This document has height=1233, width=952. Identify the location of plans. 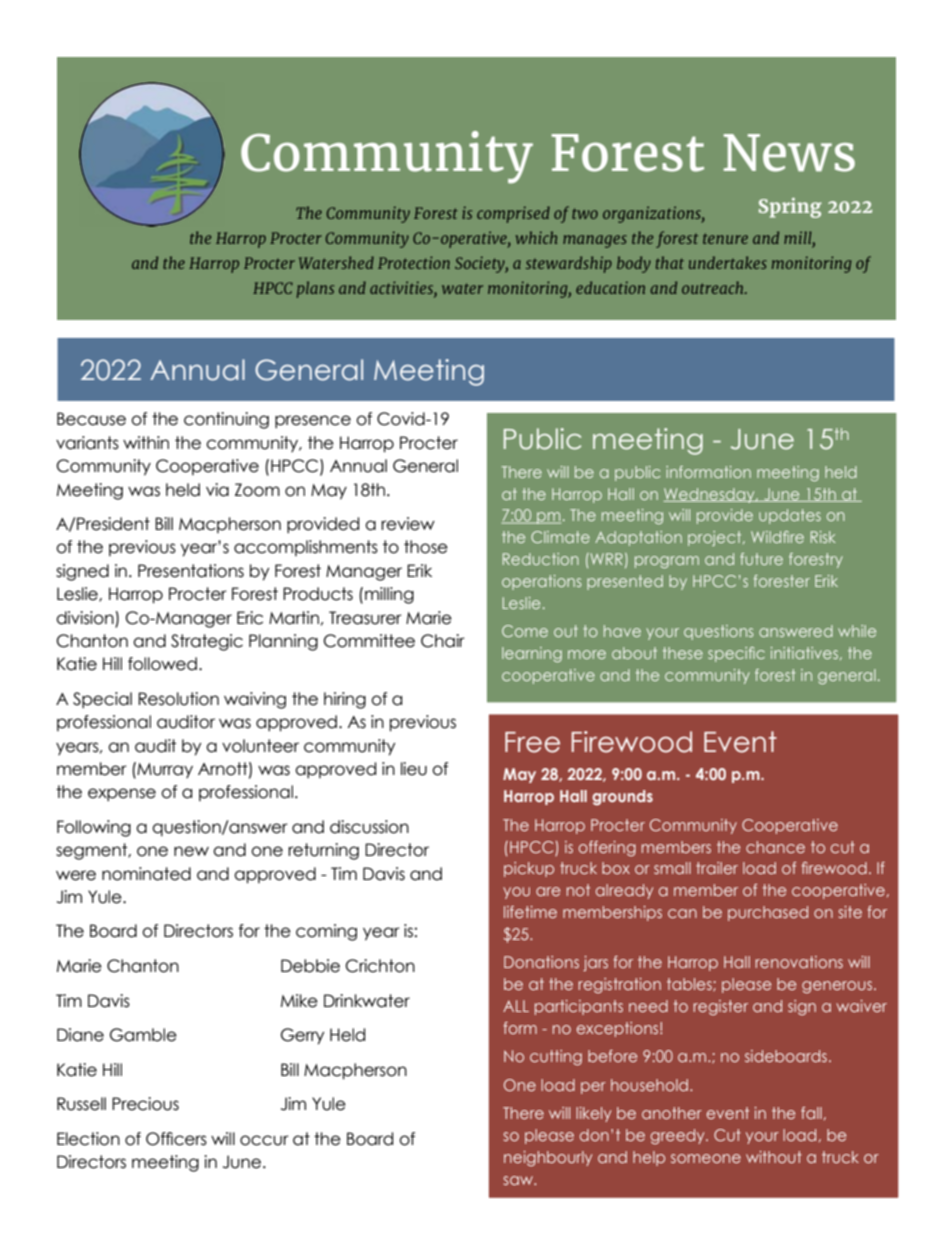
(315, 289).
